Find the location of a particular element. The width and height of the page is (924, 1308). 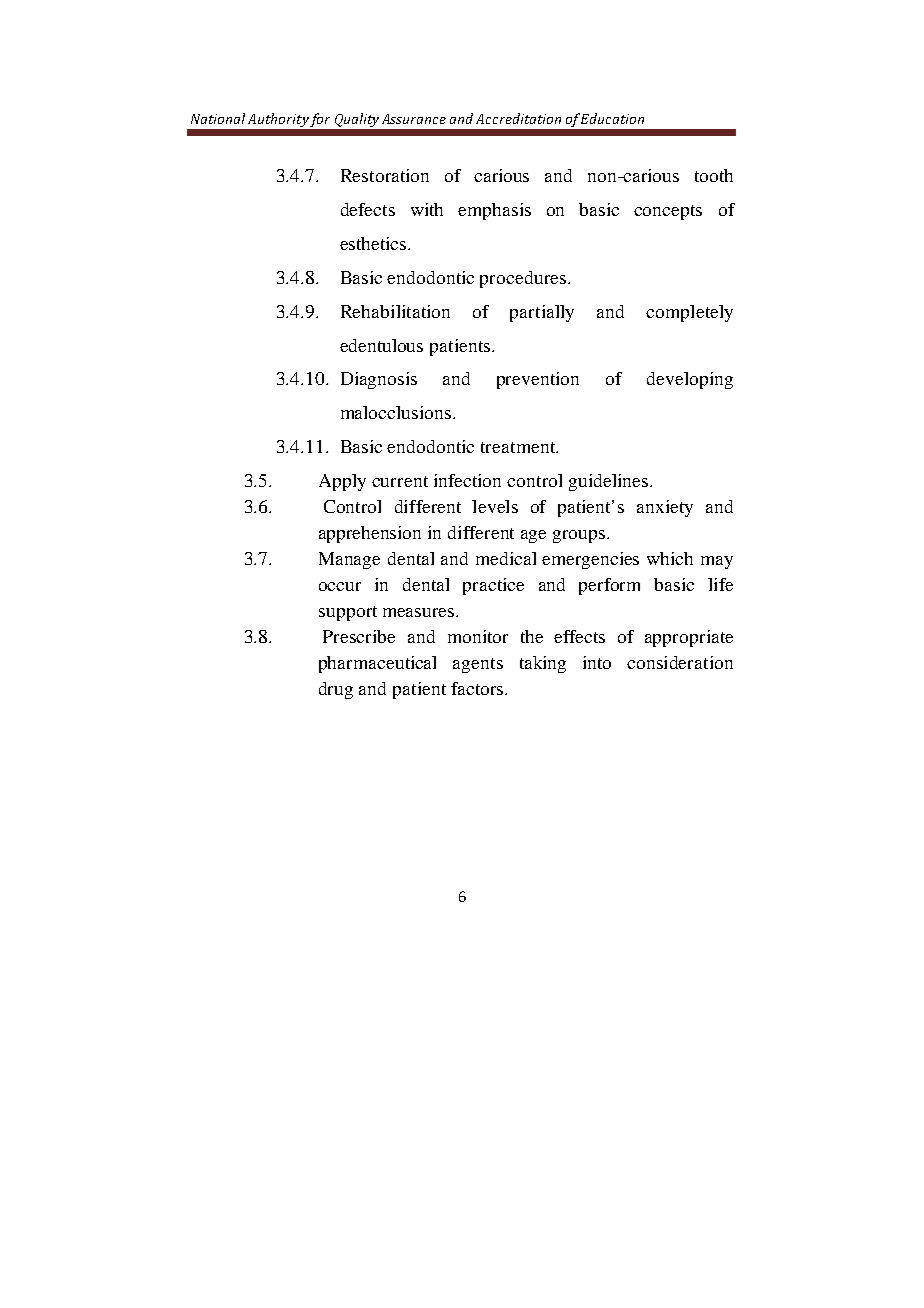

Accreditation is located at coordinates (518, 118).
